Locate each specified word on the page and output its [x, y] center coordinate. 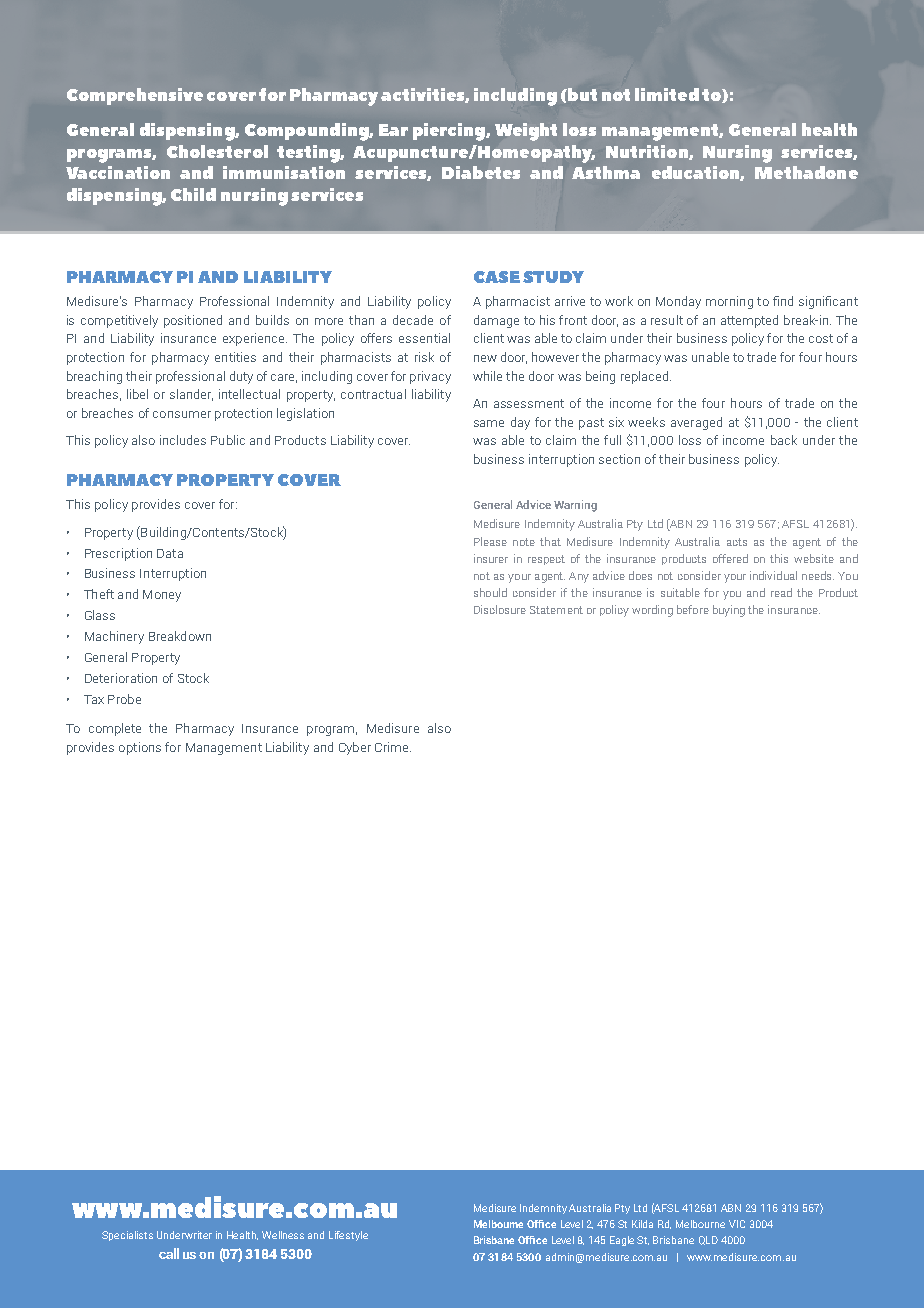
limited [667, 94]
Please [490, 541]
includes [183, 440]
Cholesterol [217, 151]
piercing [450, 132]
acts [737, 542]
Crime [393, 747]
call [169, 1253]
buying [729, 611]
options [140, 748]
